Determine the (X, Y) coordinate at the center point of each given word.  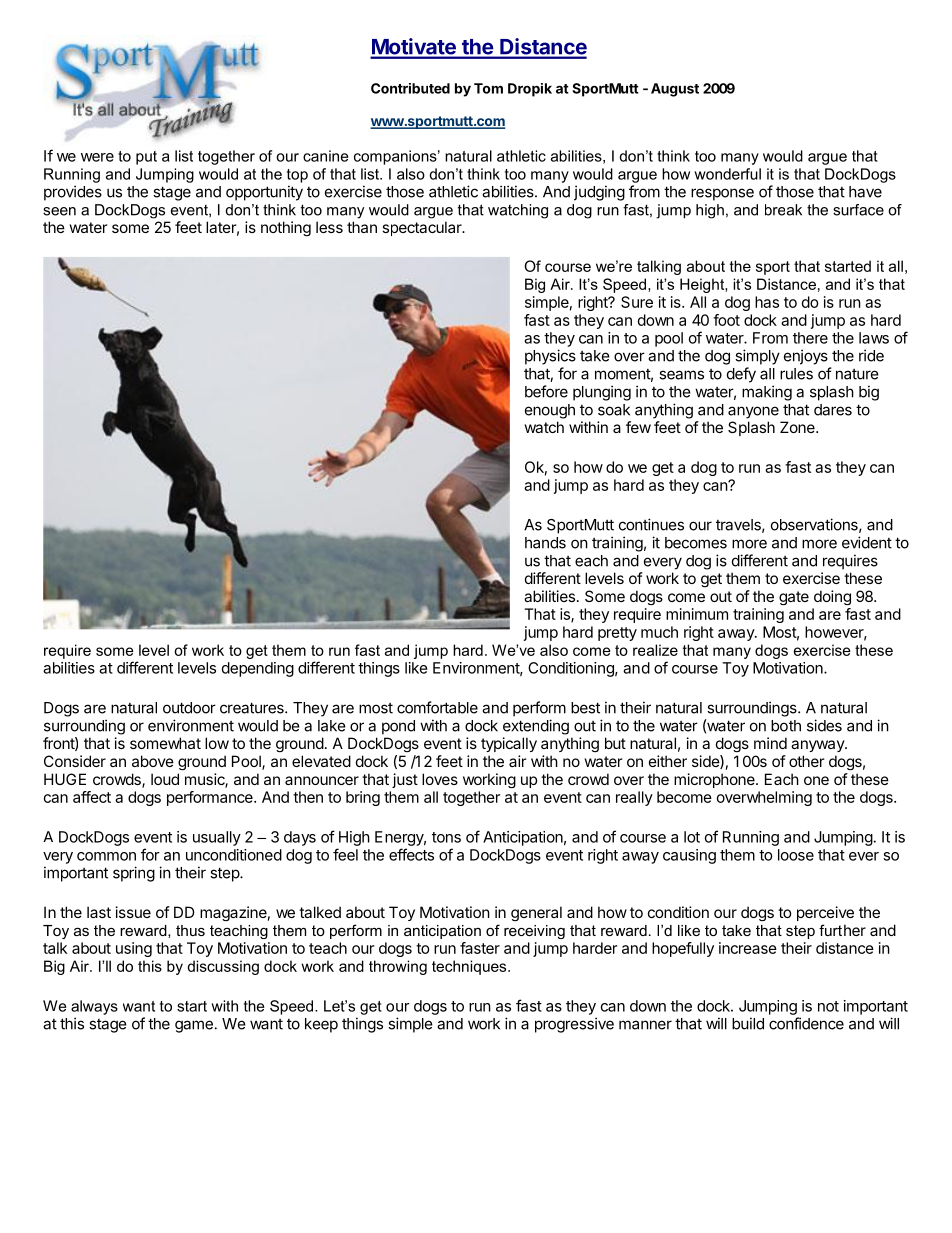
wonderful (727, 174)
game (194, 1026)
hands (545, 543)
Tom (488, 88)
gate (794, 598)
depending (258, 669)
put (146, 158)
